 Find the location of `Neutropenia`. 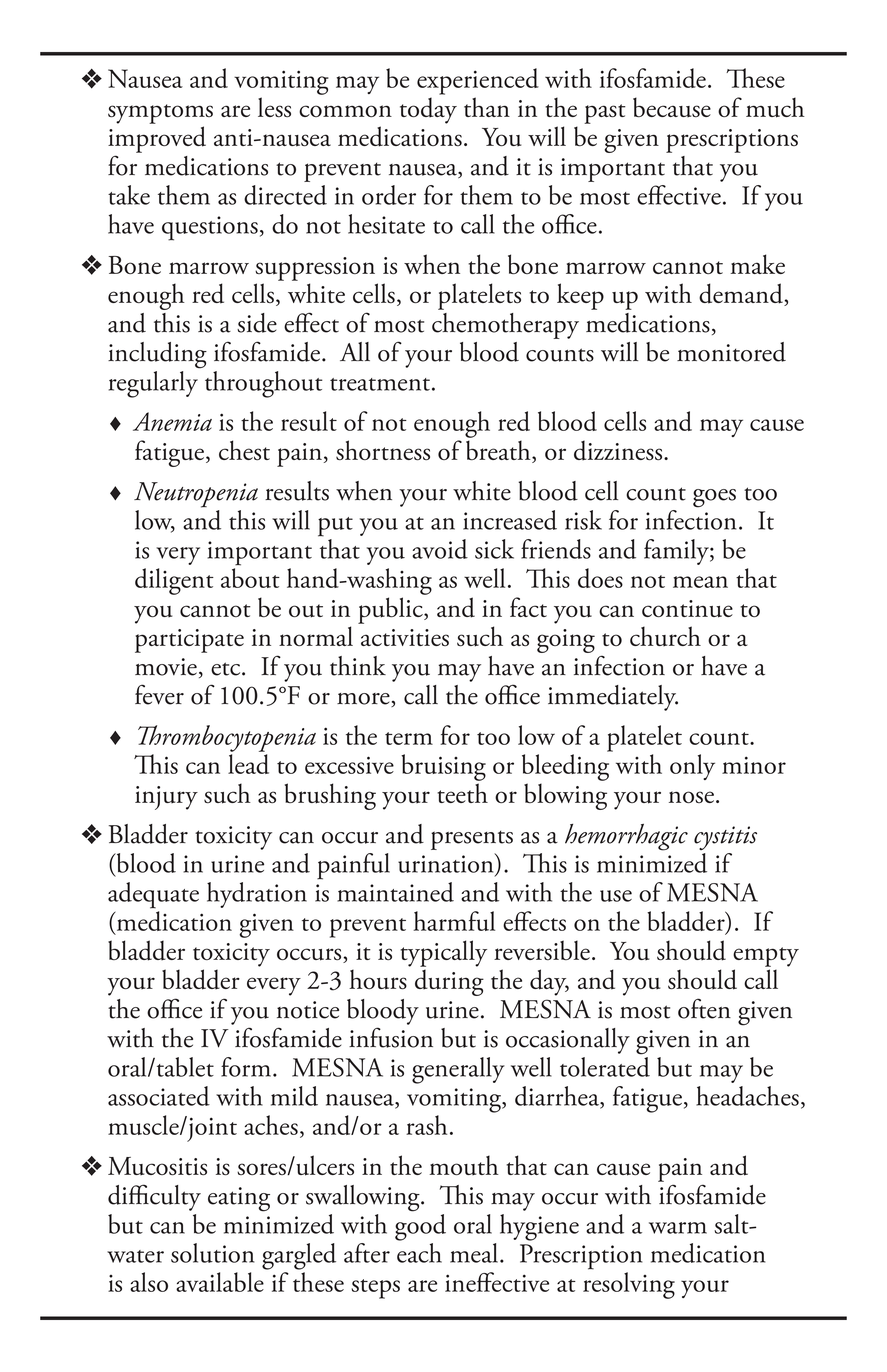

Neutropenia is located at coordinates (196, 495).
